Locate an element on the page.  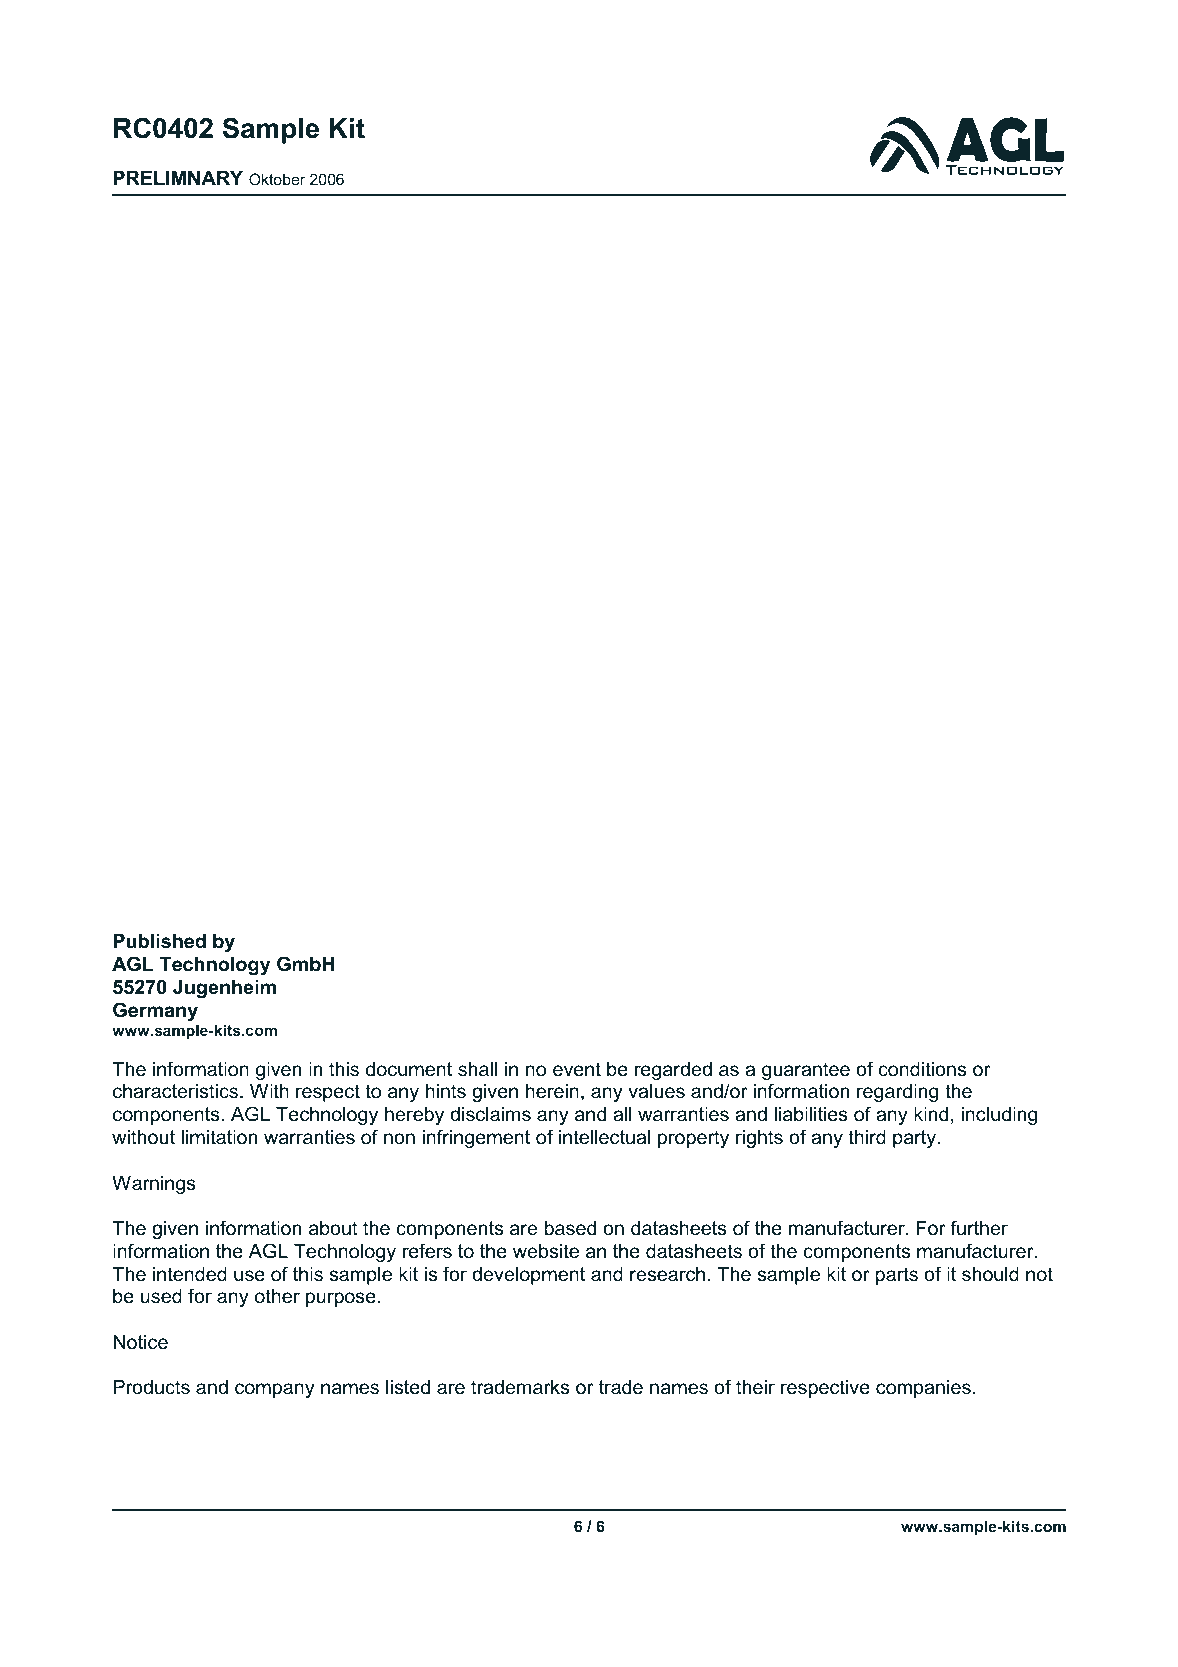
characteristics is located at coordinates (177, 1091).
